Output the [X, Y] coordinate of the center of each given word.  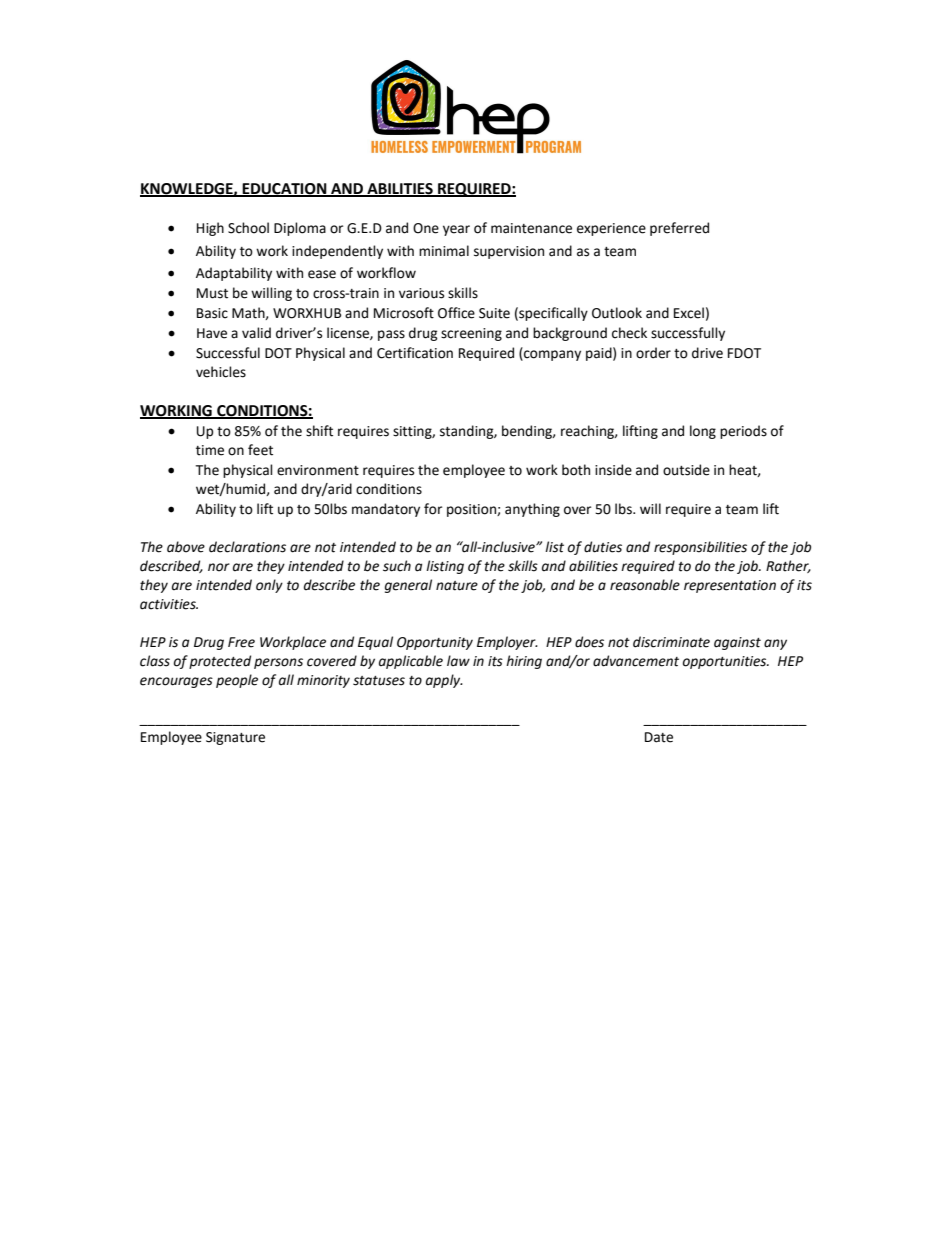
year [456, 230]
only [269, 586]
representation [730, 586]
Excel [689, 313]
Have [212, 333]
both [576, 470]
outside [686, 470]
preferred [679, 229]
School [248, 228]
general [408, 586]
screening [471, 334]
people [237, 681]
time [210, 450]
